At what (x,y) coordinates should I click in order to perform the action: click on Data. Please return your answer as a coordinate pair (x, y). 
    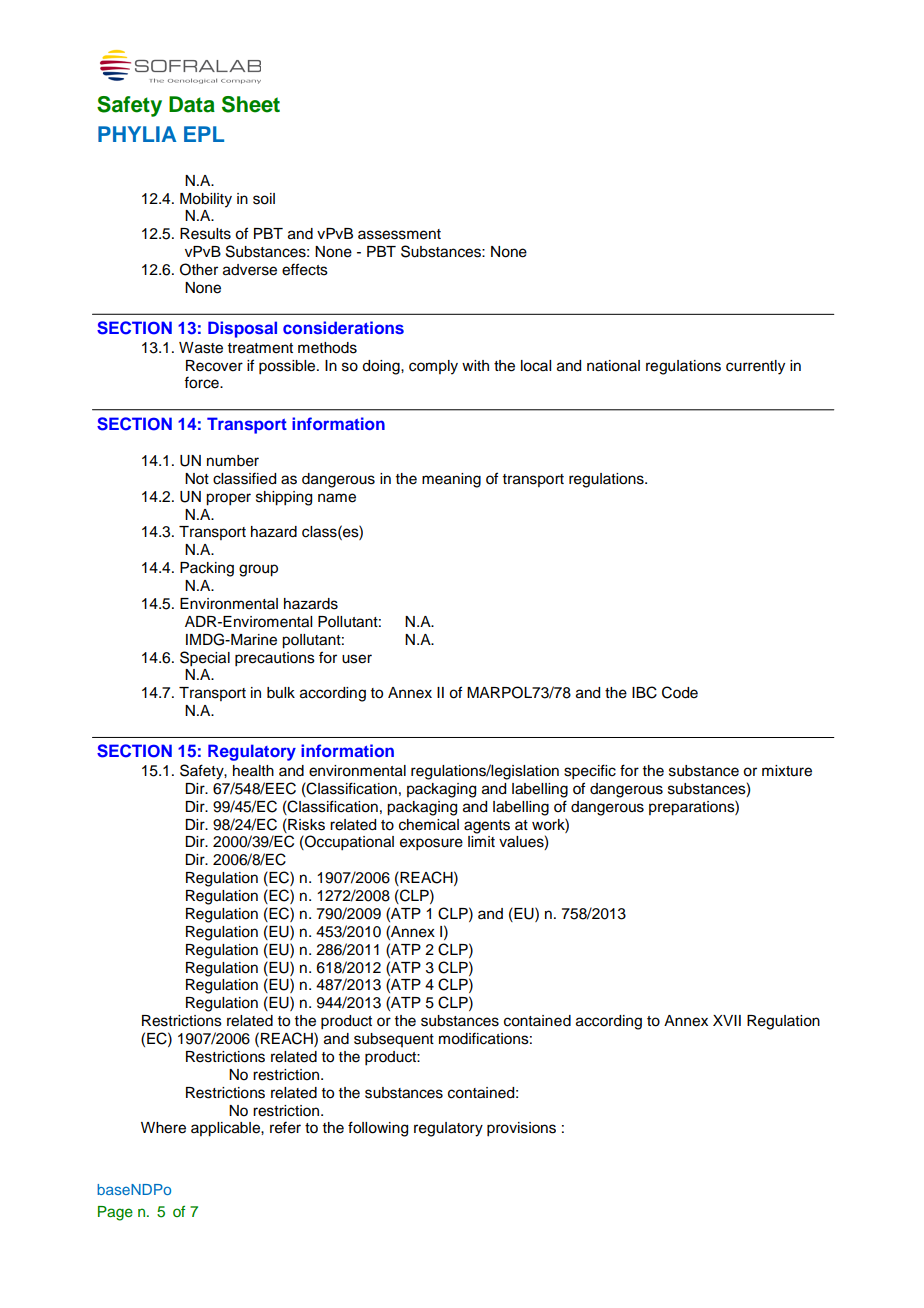
    Looking at the image, I should click on (192, 104).
